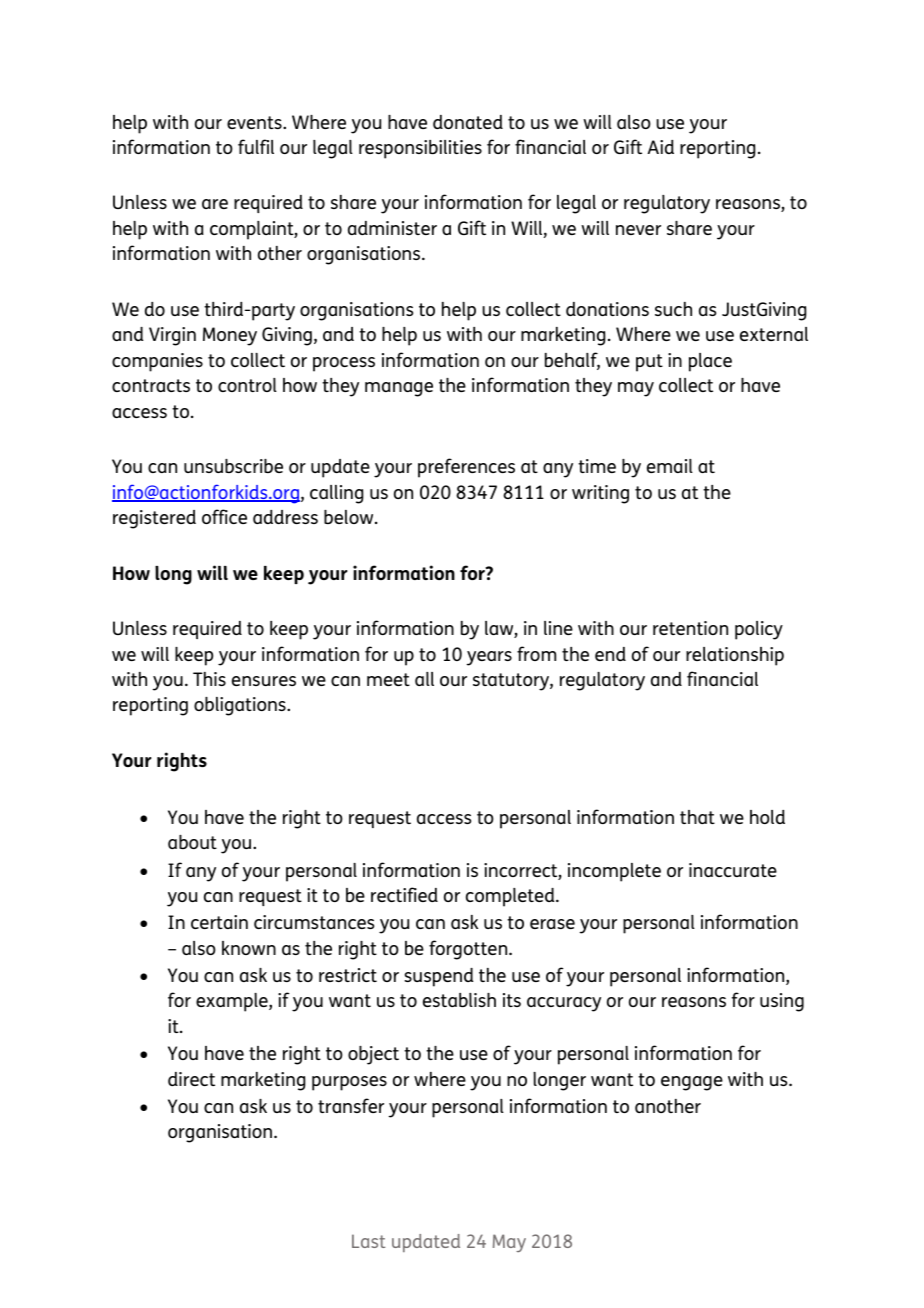  What do you see at coordinates (733, 870) in the page?
I see `inaccurate` at bounding box center [733, 870].
